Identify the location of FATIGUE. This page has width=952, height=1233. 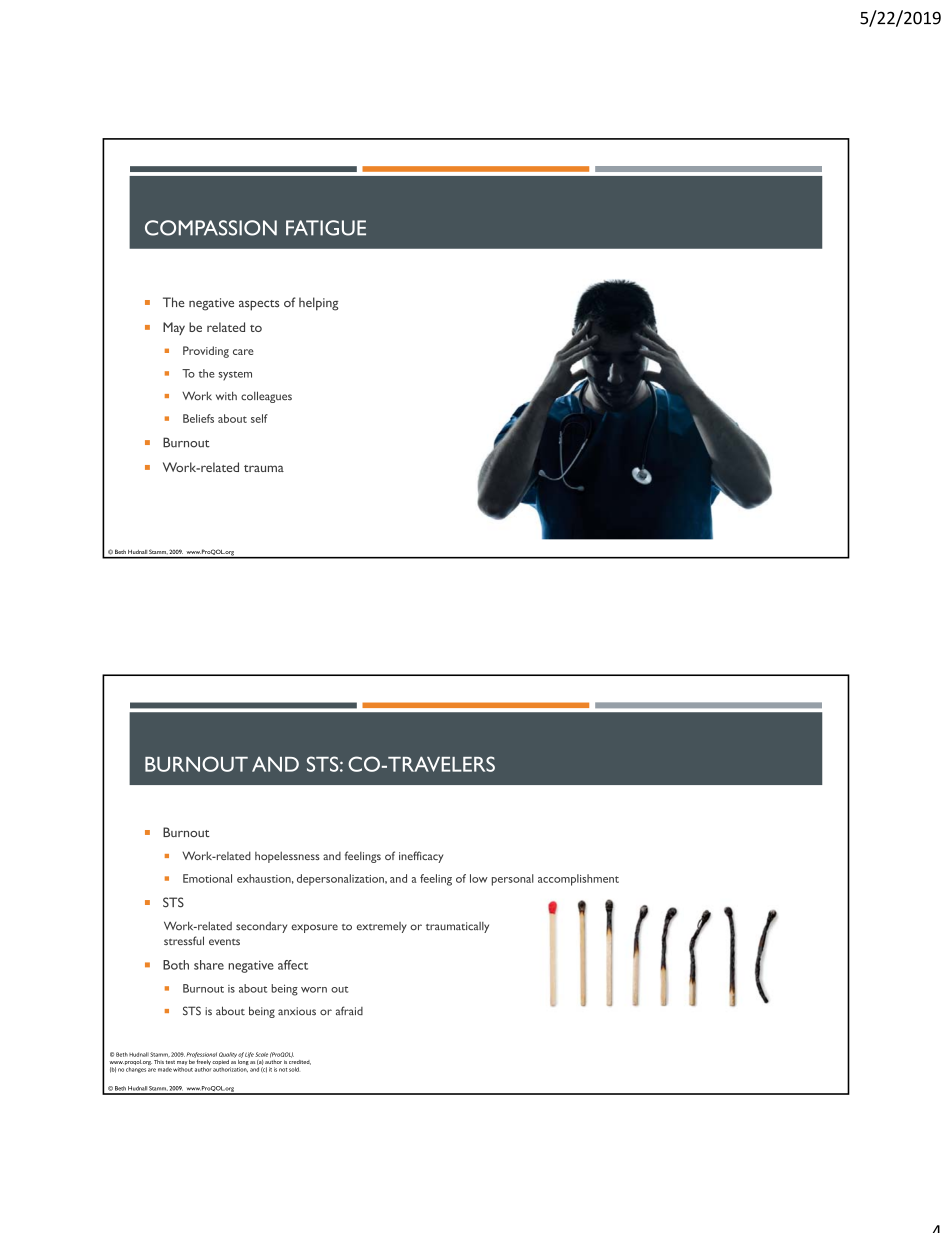
(326, 228).
